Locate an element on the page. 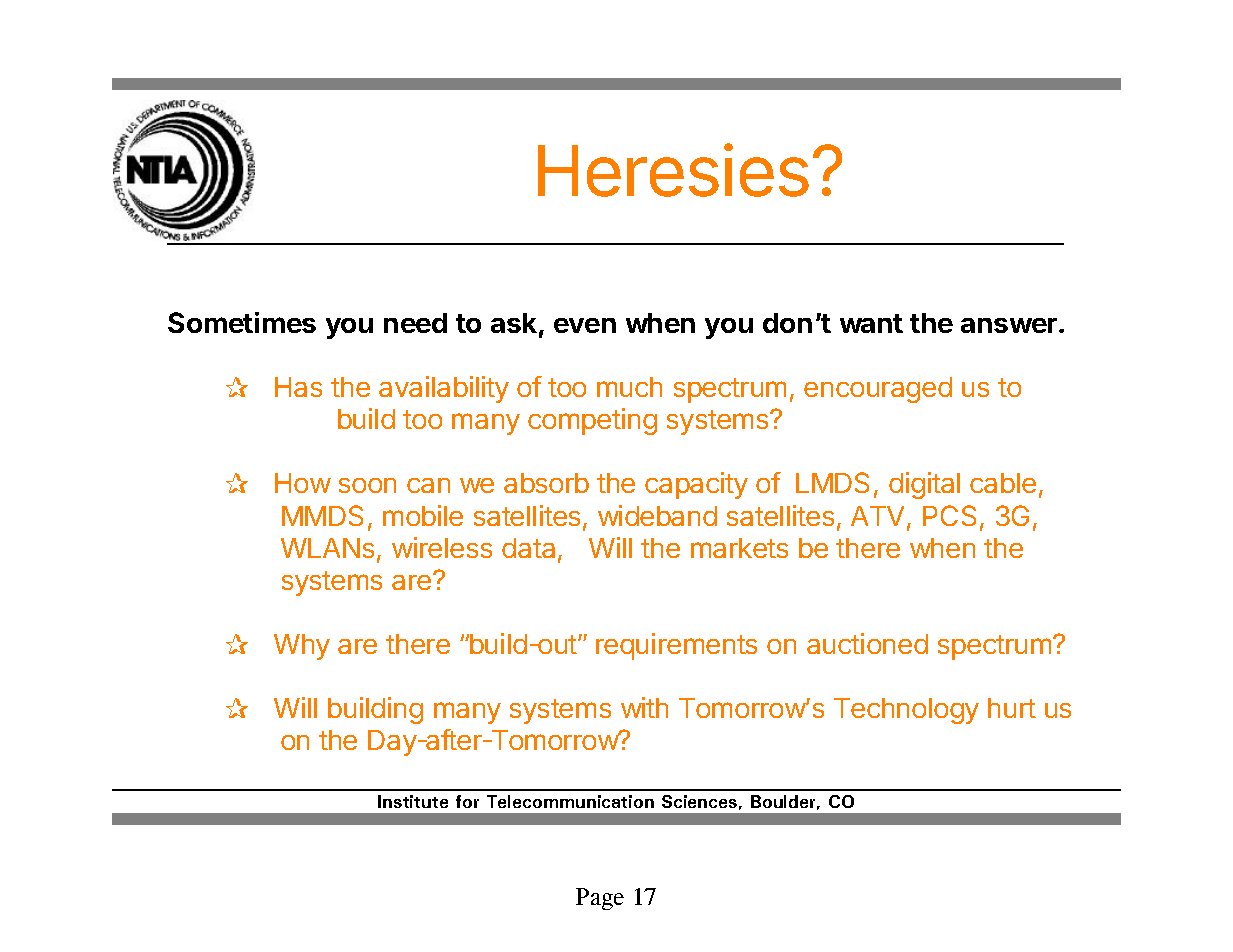 The image size is (1233, 952). Heresies is located at coordinates (673, 170).
